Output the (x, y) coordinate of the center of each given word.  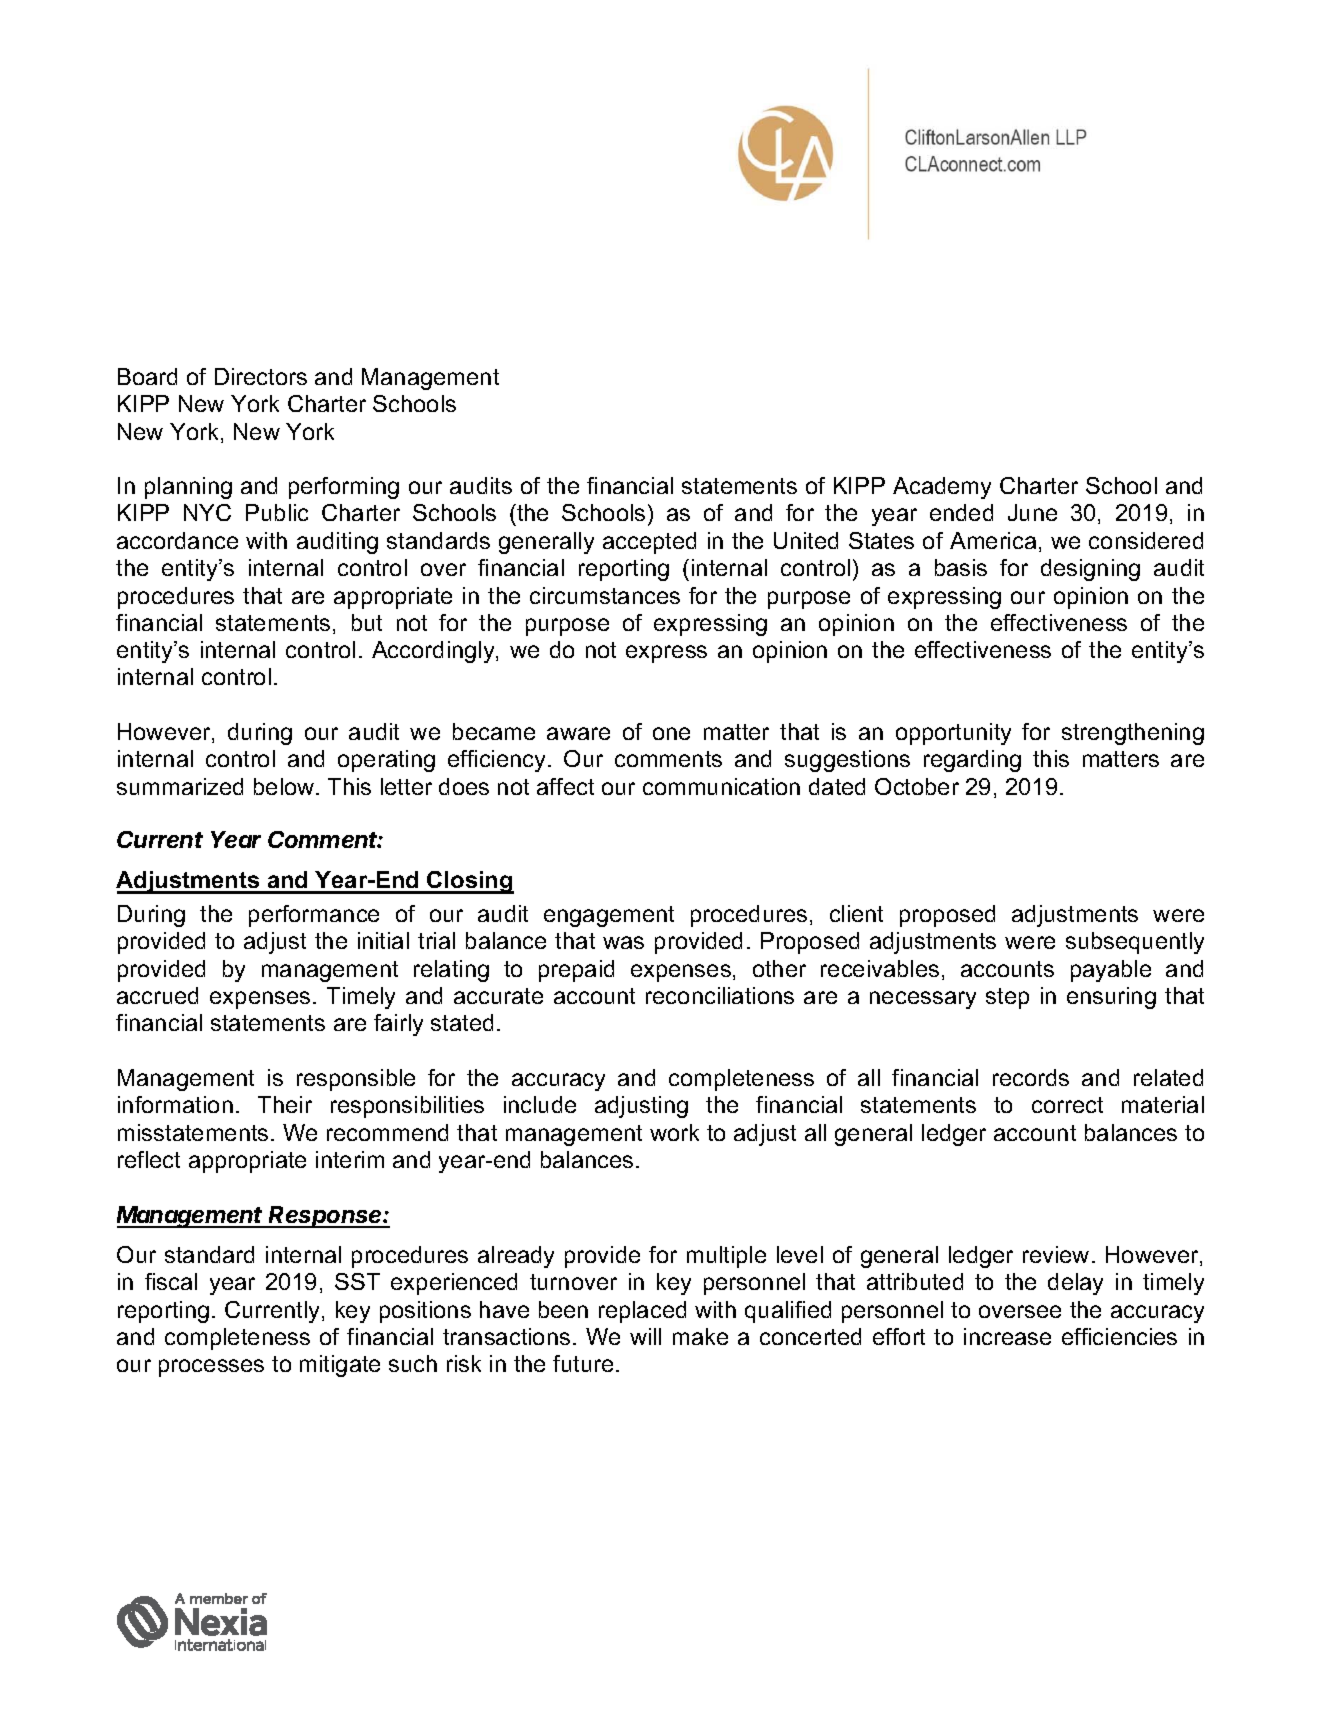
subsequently (1135, 943)
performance (314, 916)
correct (1067, 1105)
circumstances (605, 595)
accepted (649, 543)
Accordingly (434, 652)
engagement (609, 916)
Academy (942, 488)
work (674, 1132)
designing (1090, 570)
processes (211, 1368)
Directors (261, 376)
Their (285, 1104)
